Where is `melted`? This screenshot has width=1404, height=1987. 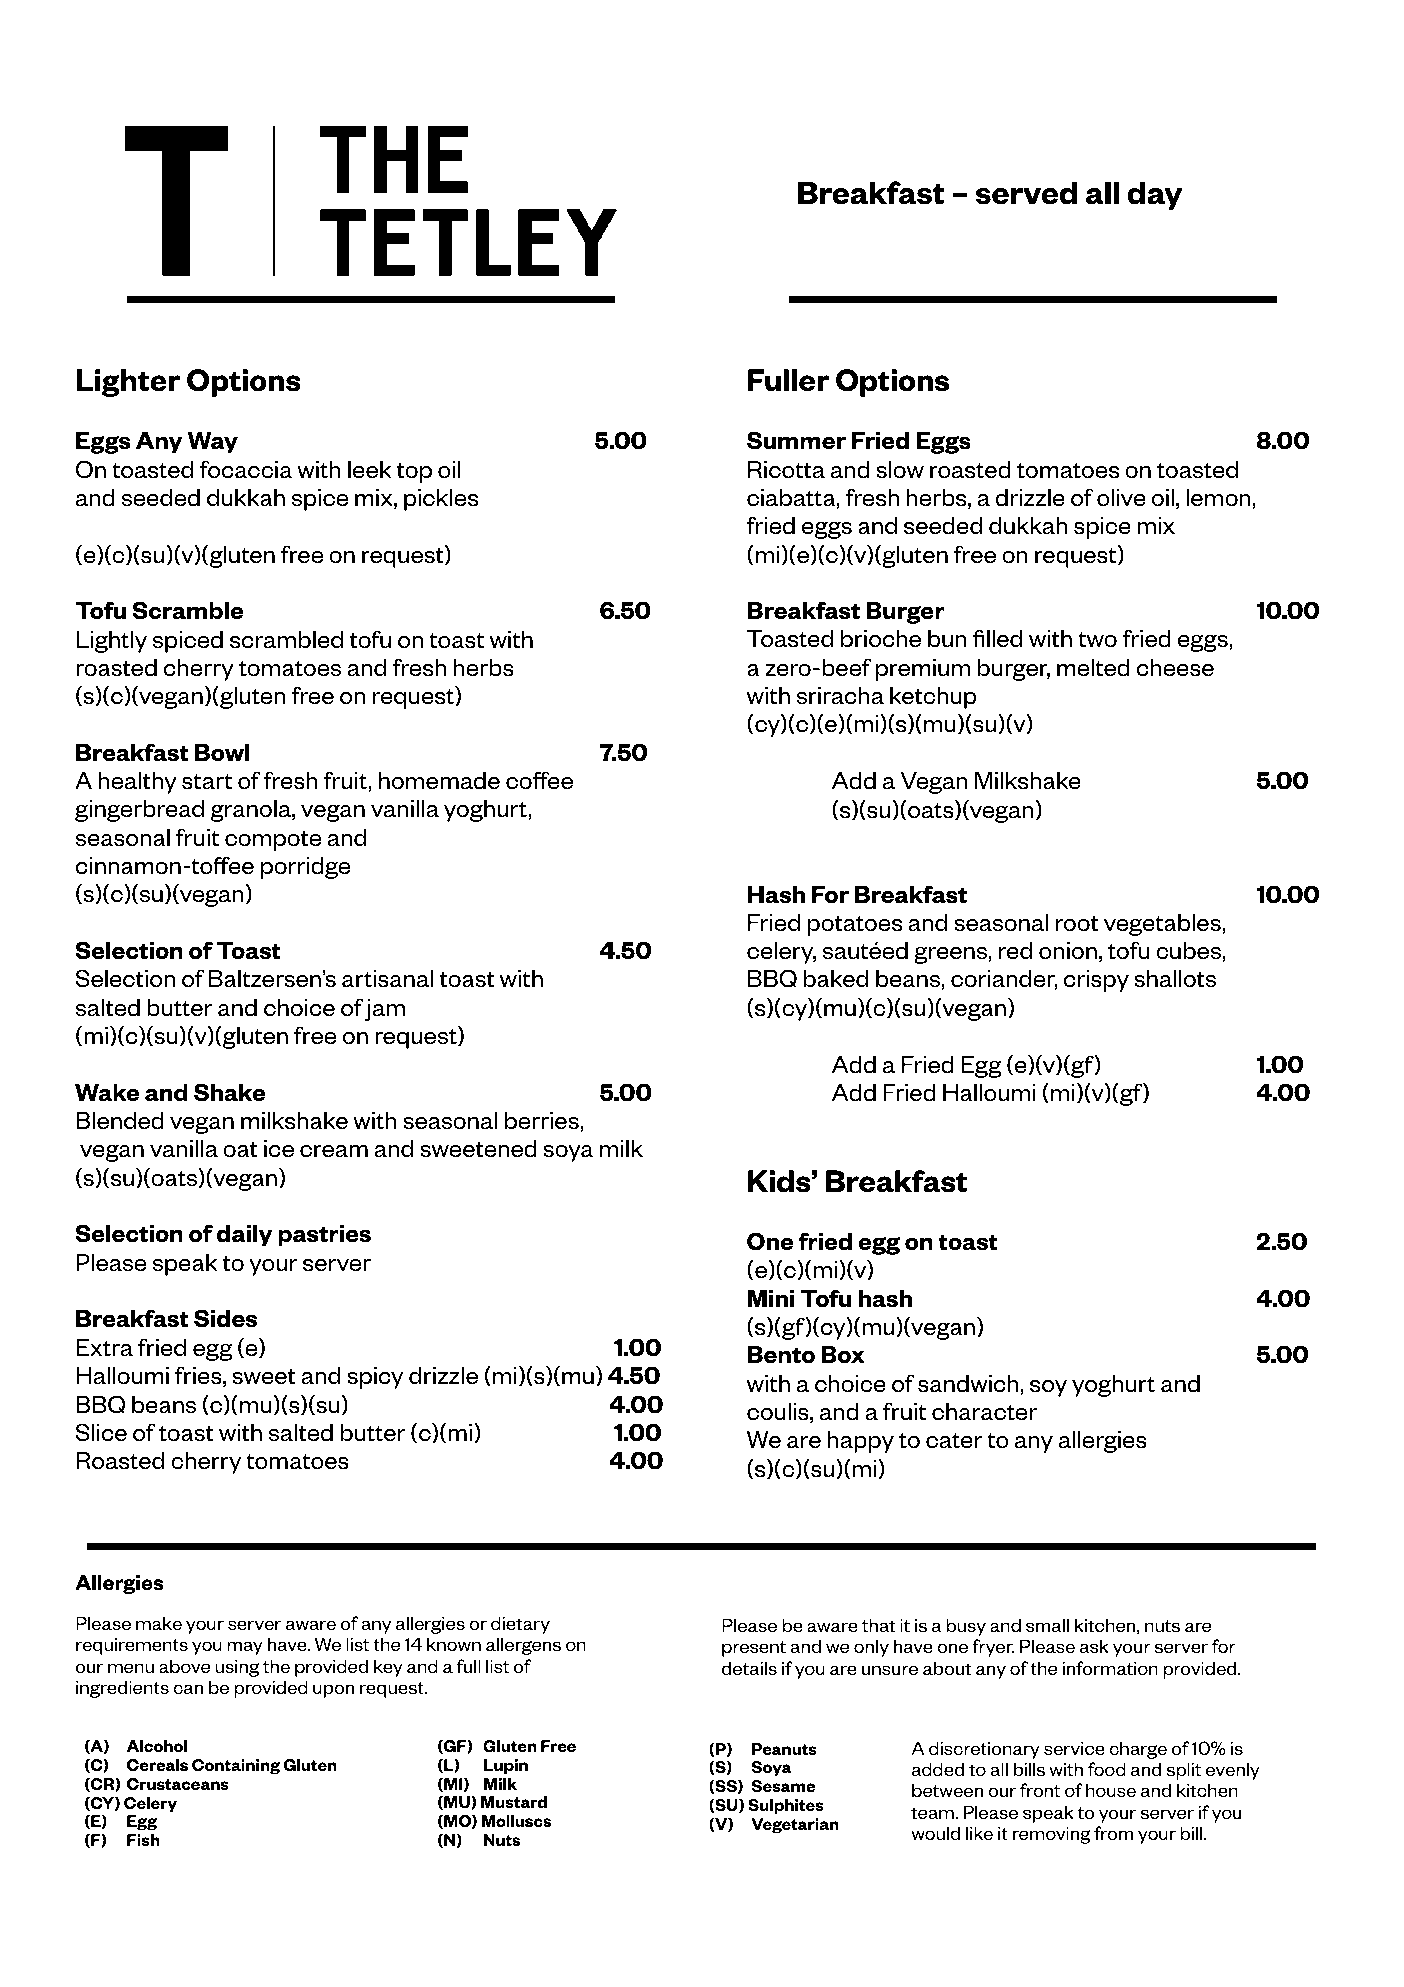
melted is located at coordinates (1093, 668).
